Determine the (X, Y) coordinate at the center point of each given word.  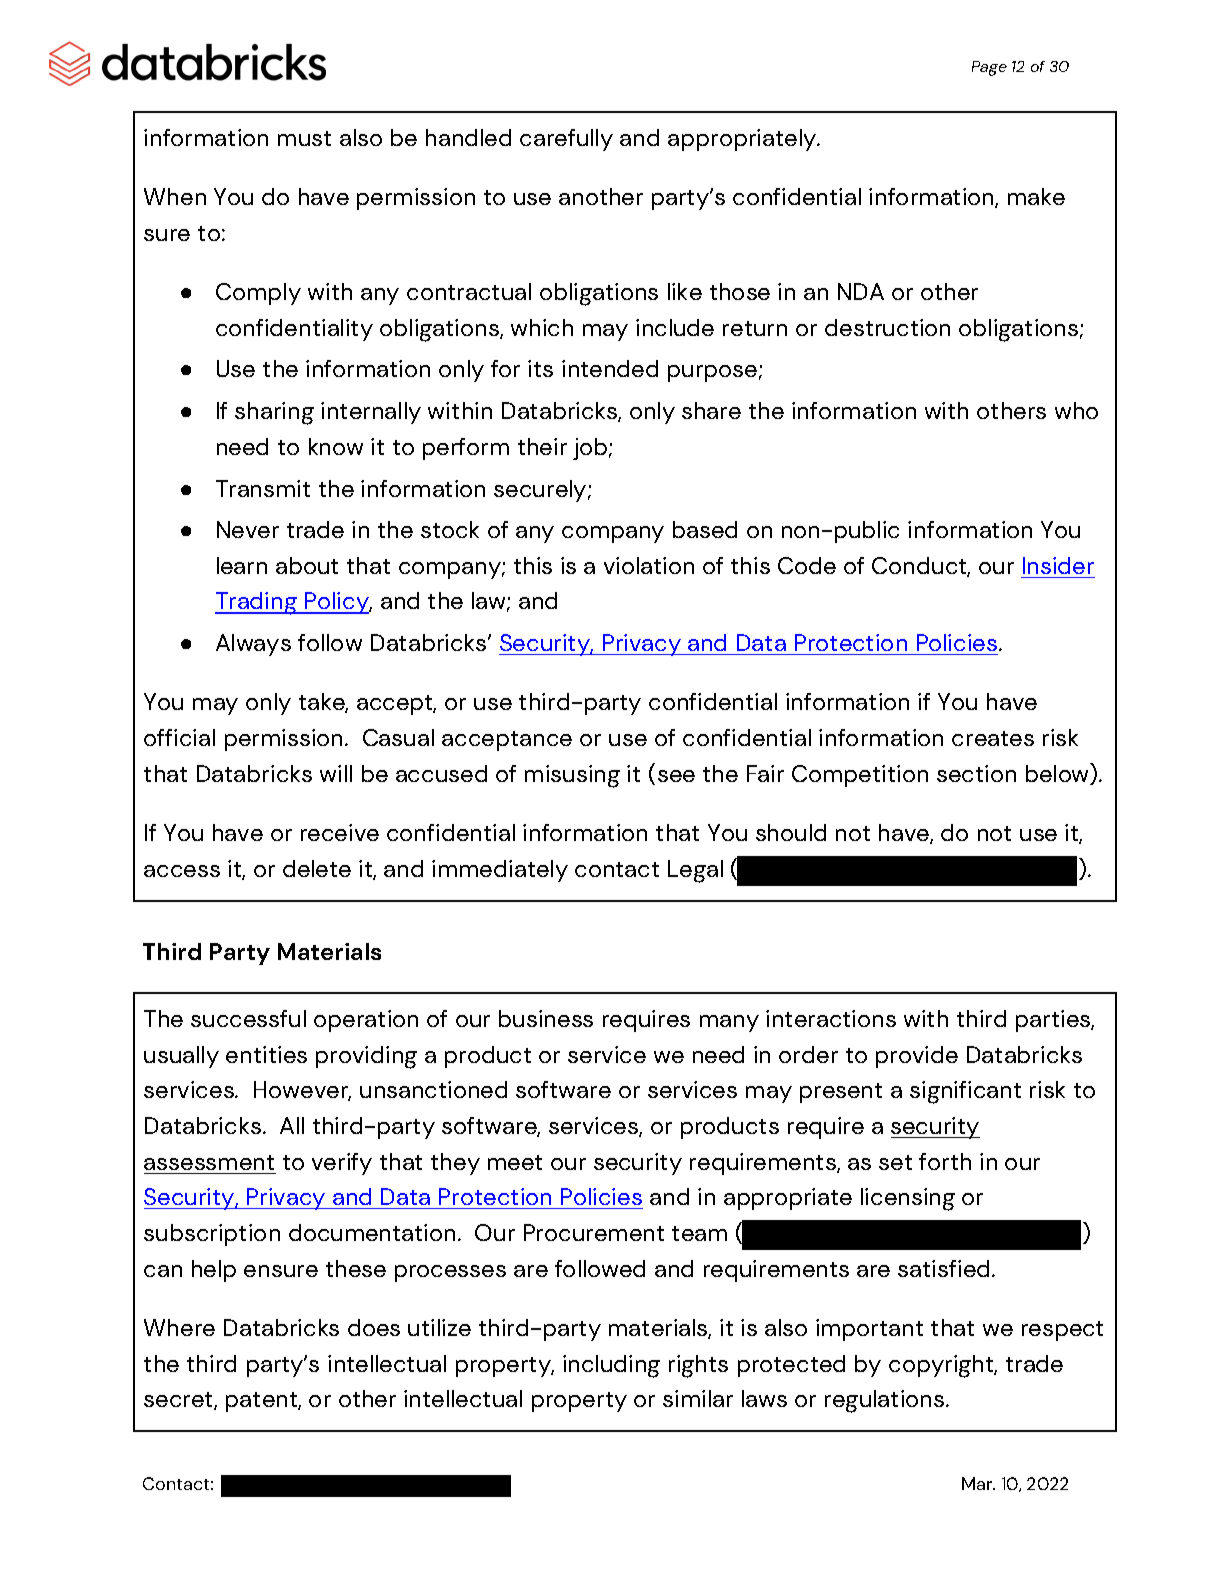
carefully (566, 140)
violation (649, 565)
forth (945, 1161)
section (976, 773)
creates (993, 738)
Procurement (594, 1232)
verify (342, 1164)
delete (317, 868)
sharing (274, 413)
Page (989, 68)
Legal (695, 871)
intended (610, 368)
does (374, 1327)
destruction (887, 327)
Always (253, 645)
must (304, 138)
